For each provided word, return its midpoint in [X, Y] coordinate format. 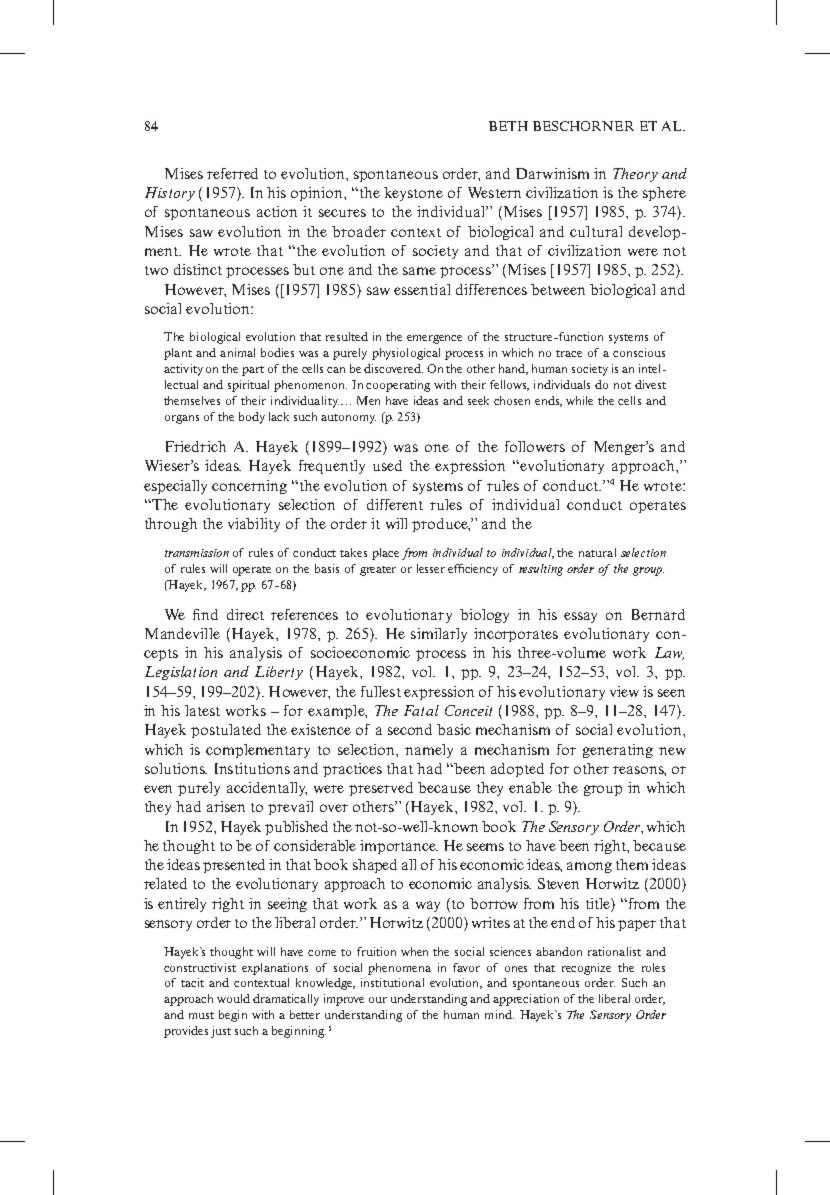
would [233, 998]
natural [597, 552]
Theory [635, 175]
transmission [197, 553]
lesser [431, 568]
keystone [413, 194]
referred [232, 173]
